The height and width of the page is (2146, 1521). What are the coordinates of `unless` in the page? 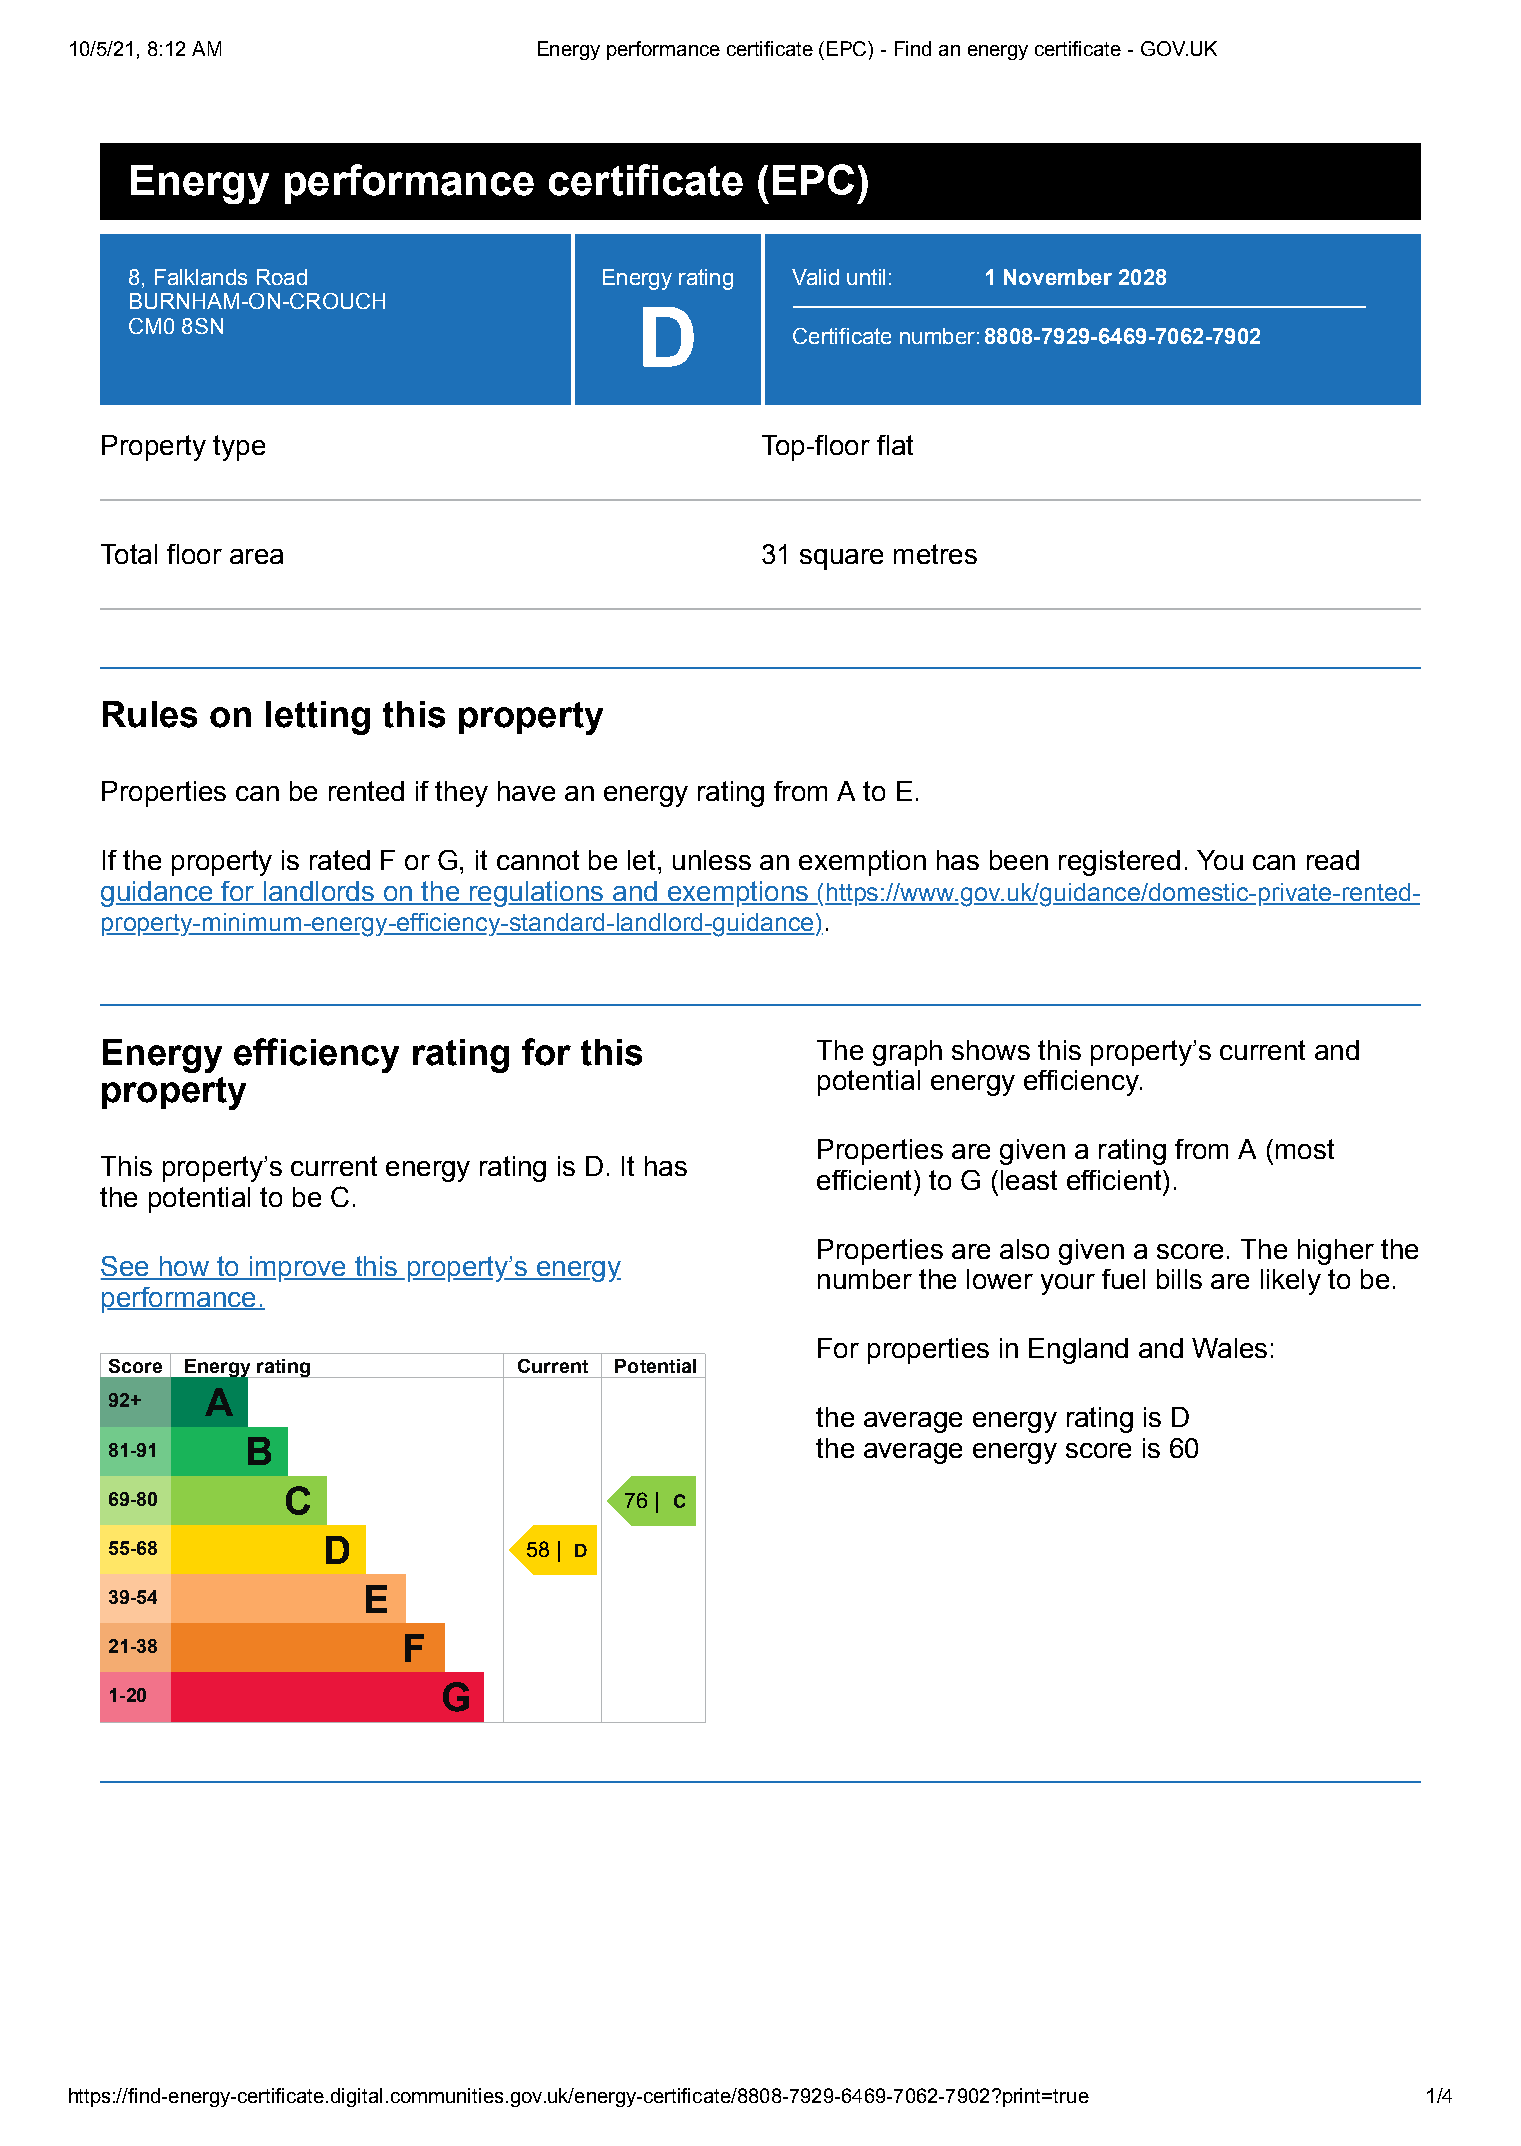 It's located at (712, 860).
